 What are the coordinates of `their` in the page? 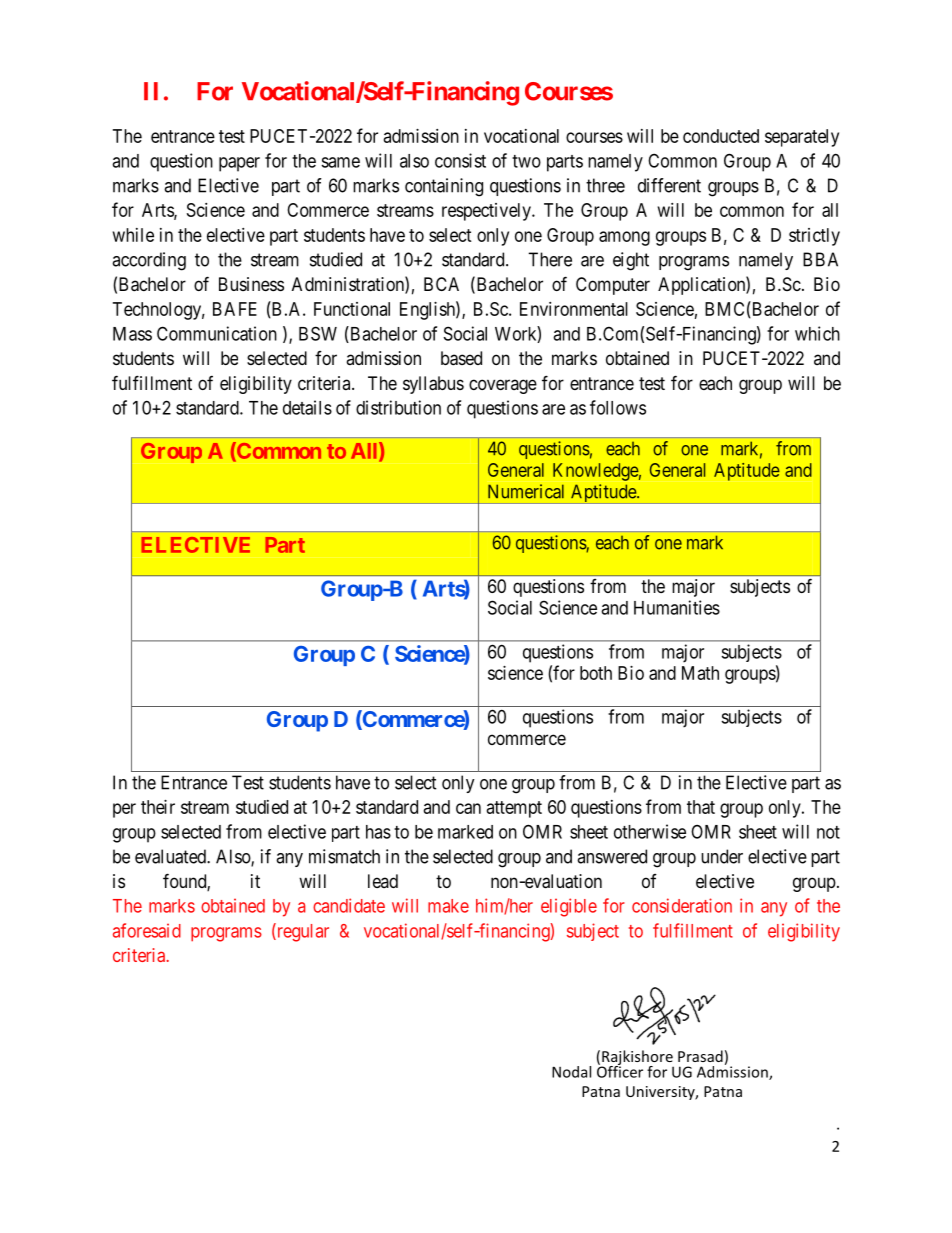 It's located at (158, 807).
